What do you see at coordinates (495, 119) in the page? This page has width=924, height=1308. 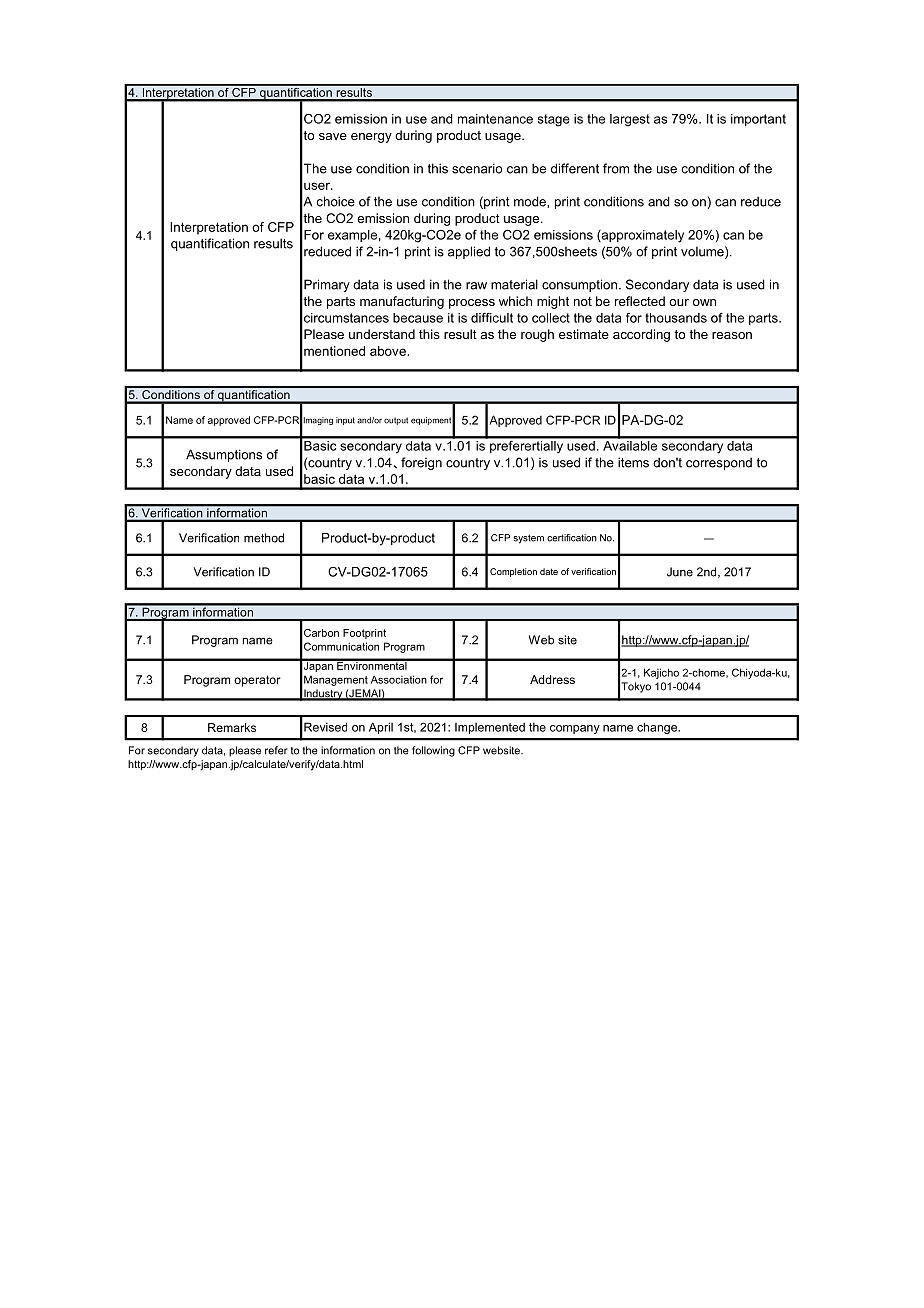 I see `maintenance` at bounding box center [495, 119].
